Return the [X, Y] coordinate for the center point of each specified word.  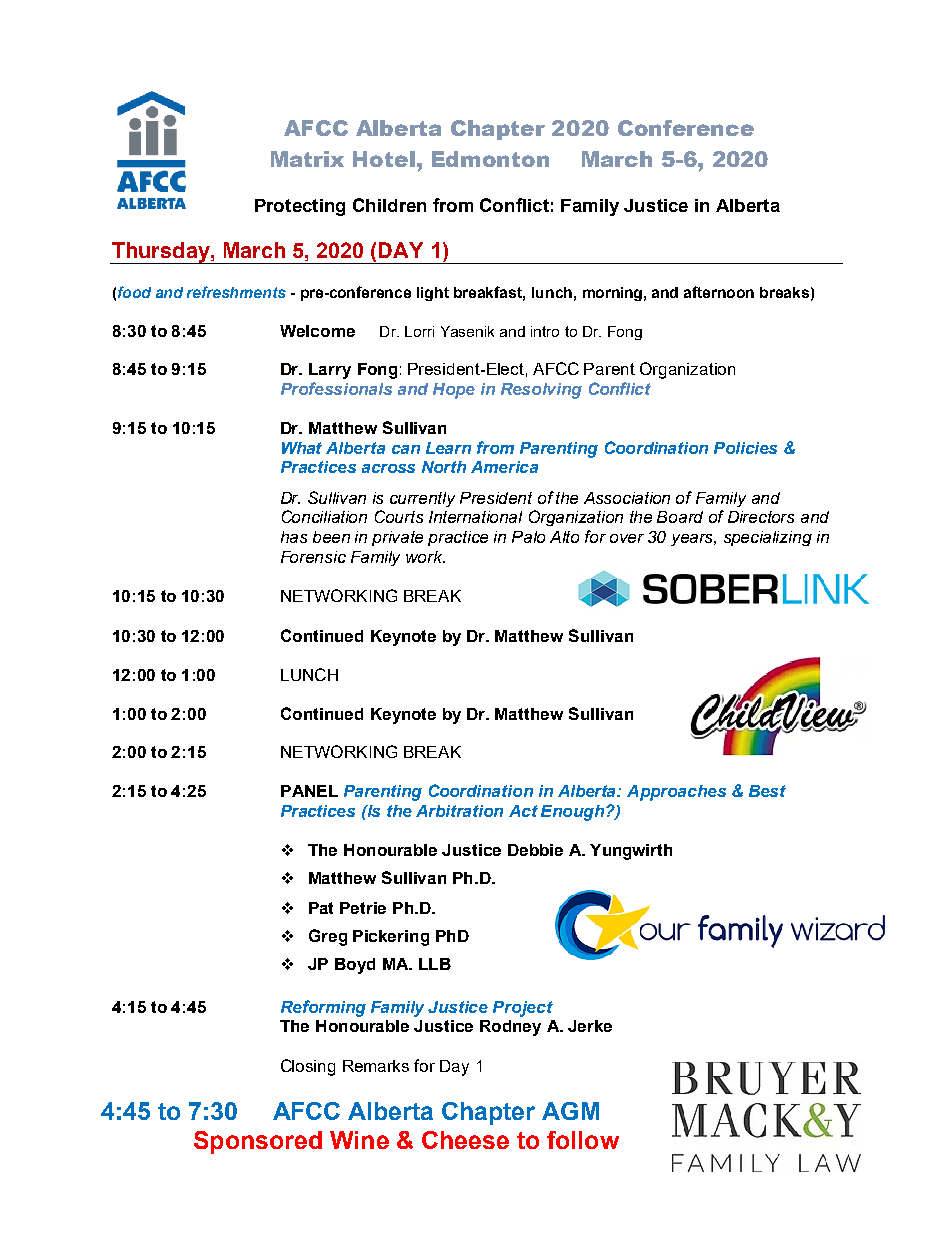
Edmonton [490, 159]
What [302, 448]
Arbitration [459, 811]
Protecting [300, 207]
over [627, 538]
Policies [745, 448]
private [397, 538]
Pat [321, 908]
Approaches [676, 793]
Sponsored [258, 1142]
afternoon [719, 292]
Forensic [313, 557]
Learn [448, 448]
